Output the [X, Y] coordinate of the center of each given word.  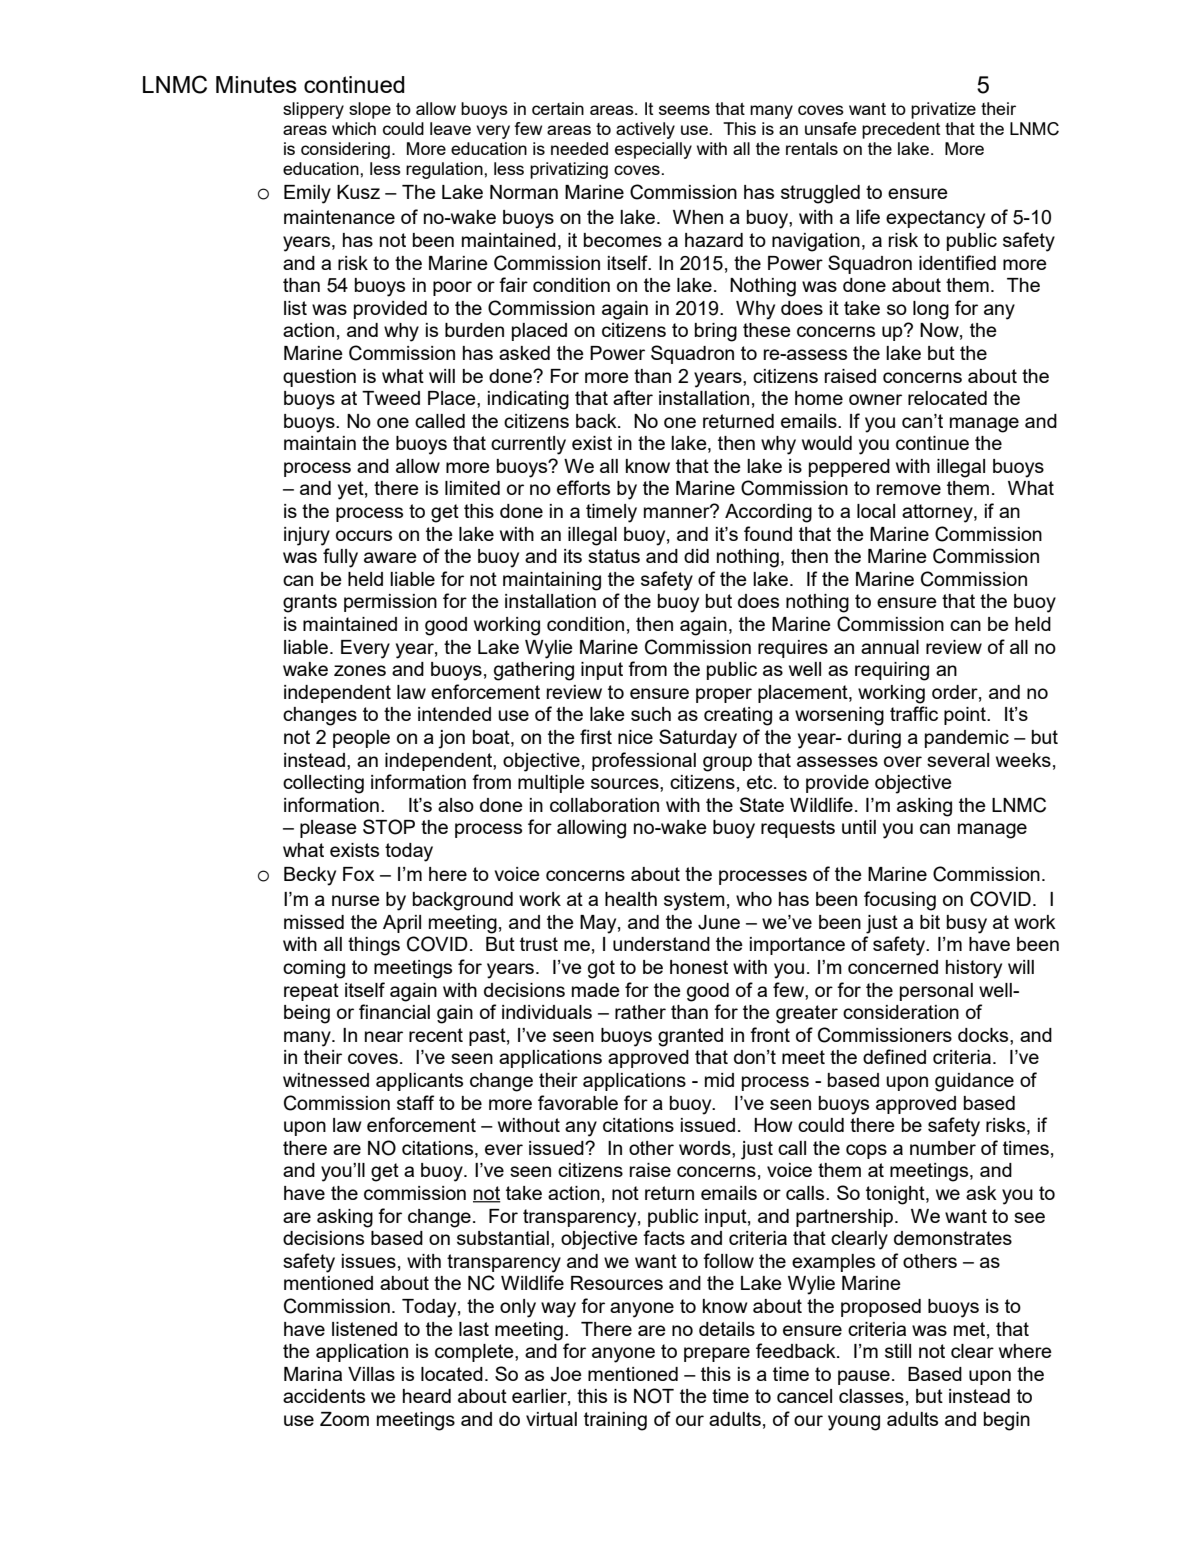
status [614, 556]
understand [661, 944]
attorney [938, 513]
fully [340, 558]
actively [645, 130]
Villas [371, 1374]
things [374, 946]
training [615, 1421]
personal [936, 992]
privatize [943, 110]
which [354, 128]
